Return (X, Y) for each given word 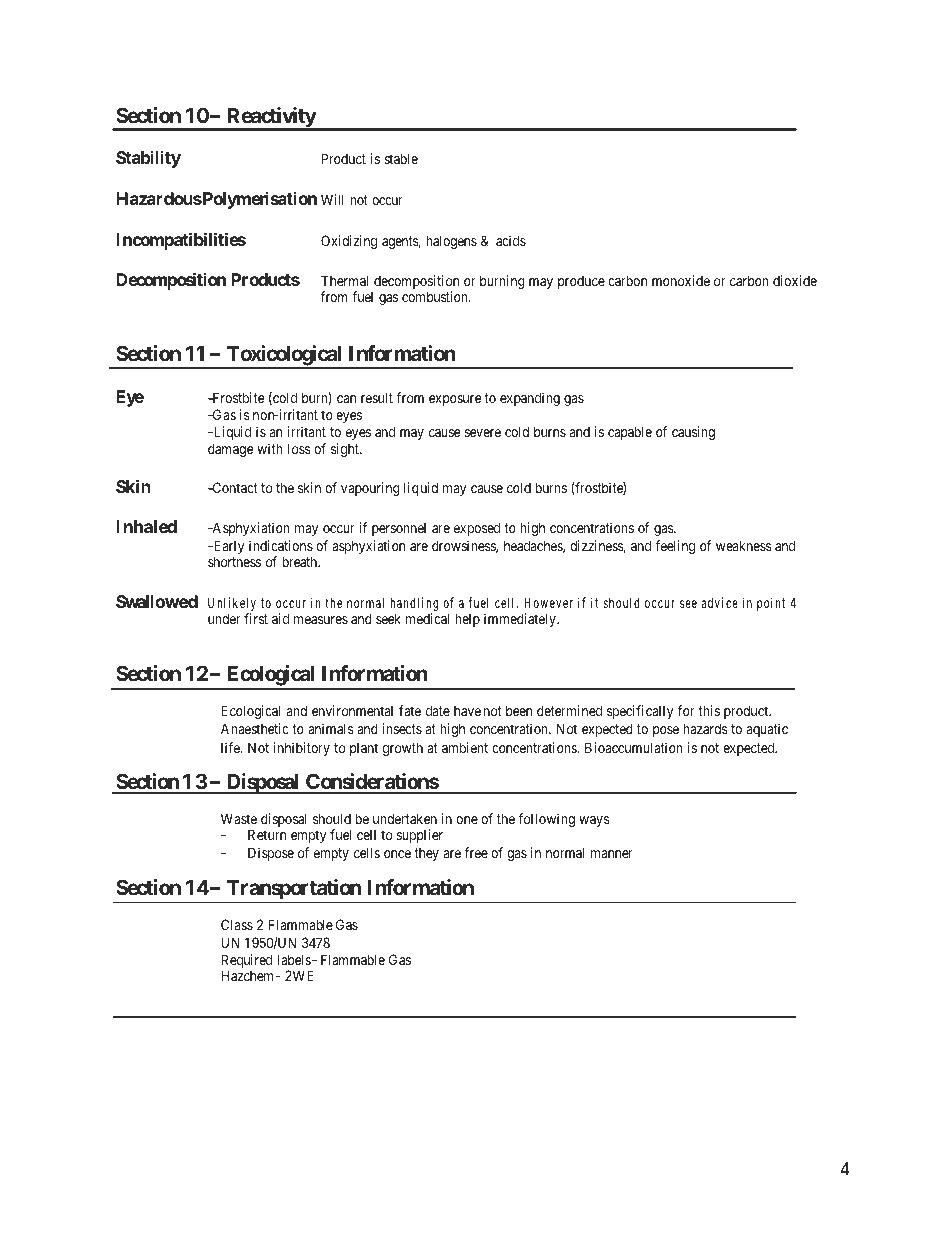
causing (693, 433)
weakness (743, 545)
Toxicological (284, 357)
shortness (234, 561)
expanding (530, 399)
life (231, 747)
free (476, 852)
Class (237, 924)
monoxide (681, 280)
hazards (705, 728)
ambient (465, 747)
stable (401, 158)
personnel (399, 529)
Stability (148, 159)
